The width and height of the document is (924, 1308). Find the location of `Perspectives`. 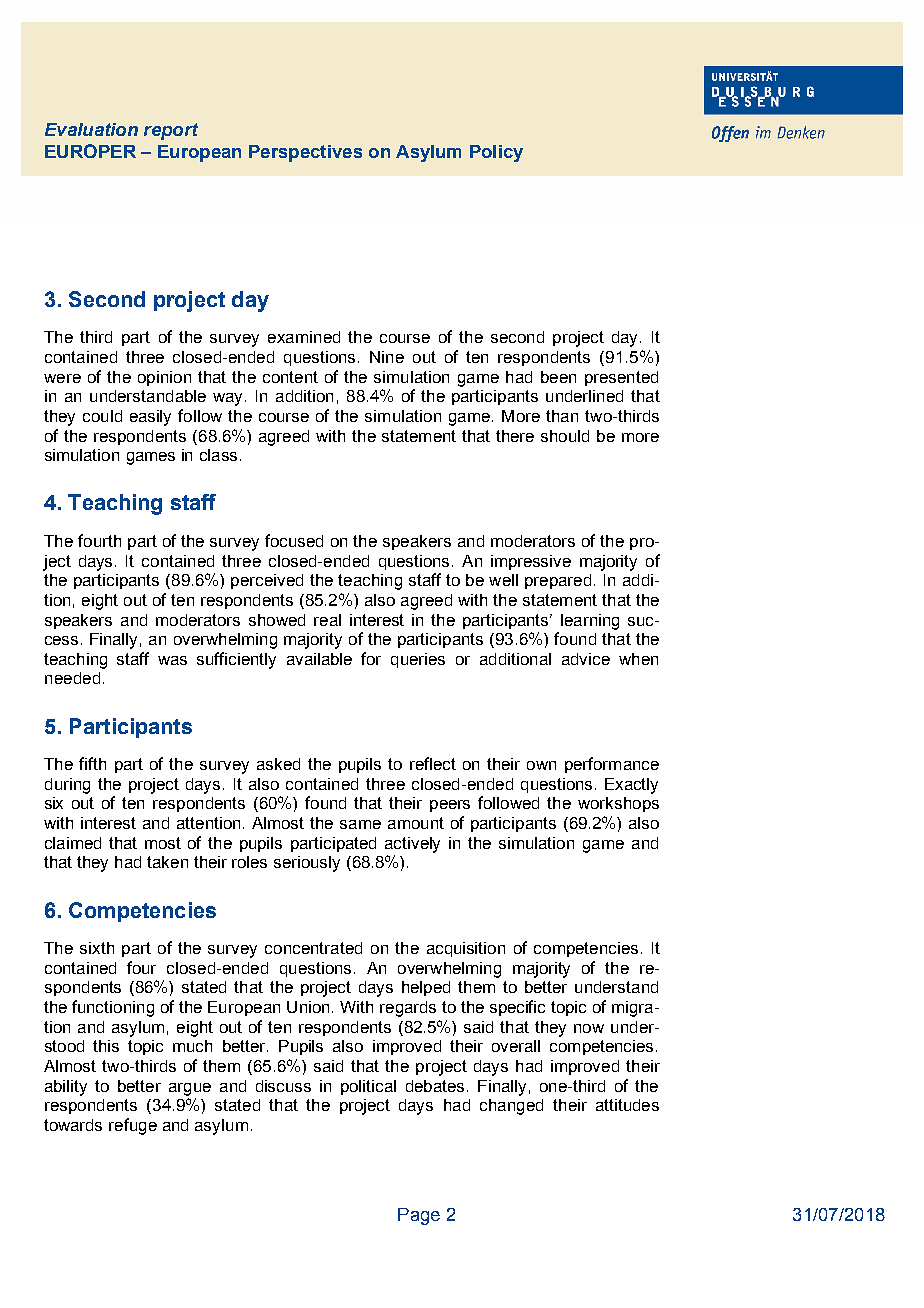

Perspectives is located at coordinates (305, 153).
